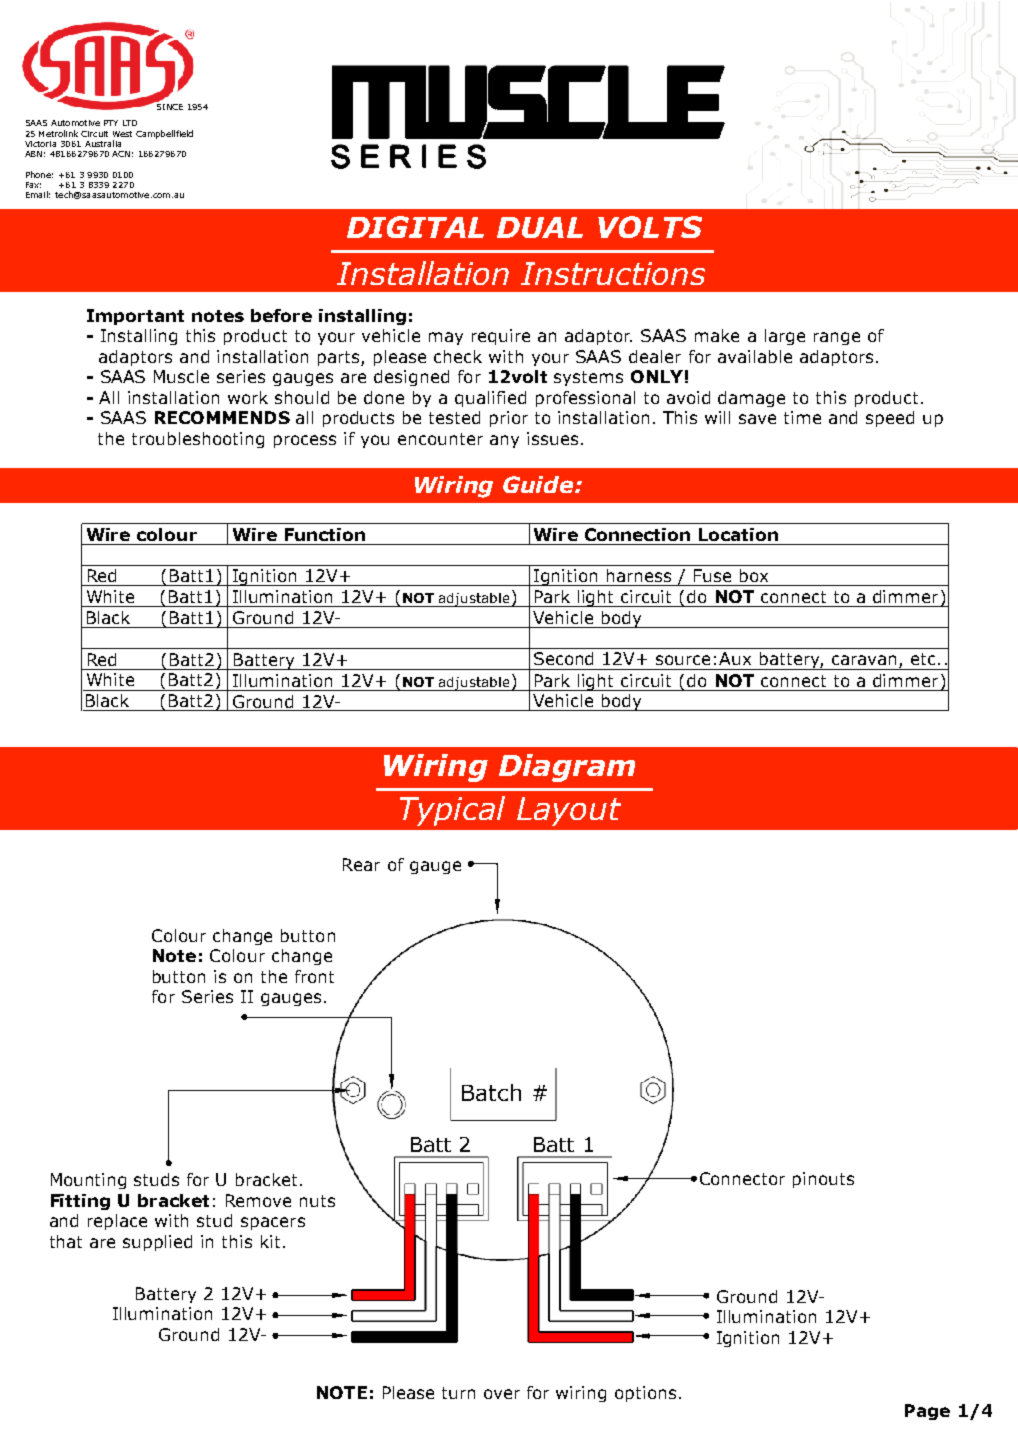 The width and height of the screenshot is (1018, 1440). What do you see at coordinates (122, 134) in the screenshot?
I see `West` at bounding box center [122, 134].
